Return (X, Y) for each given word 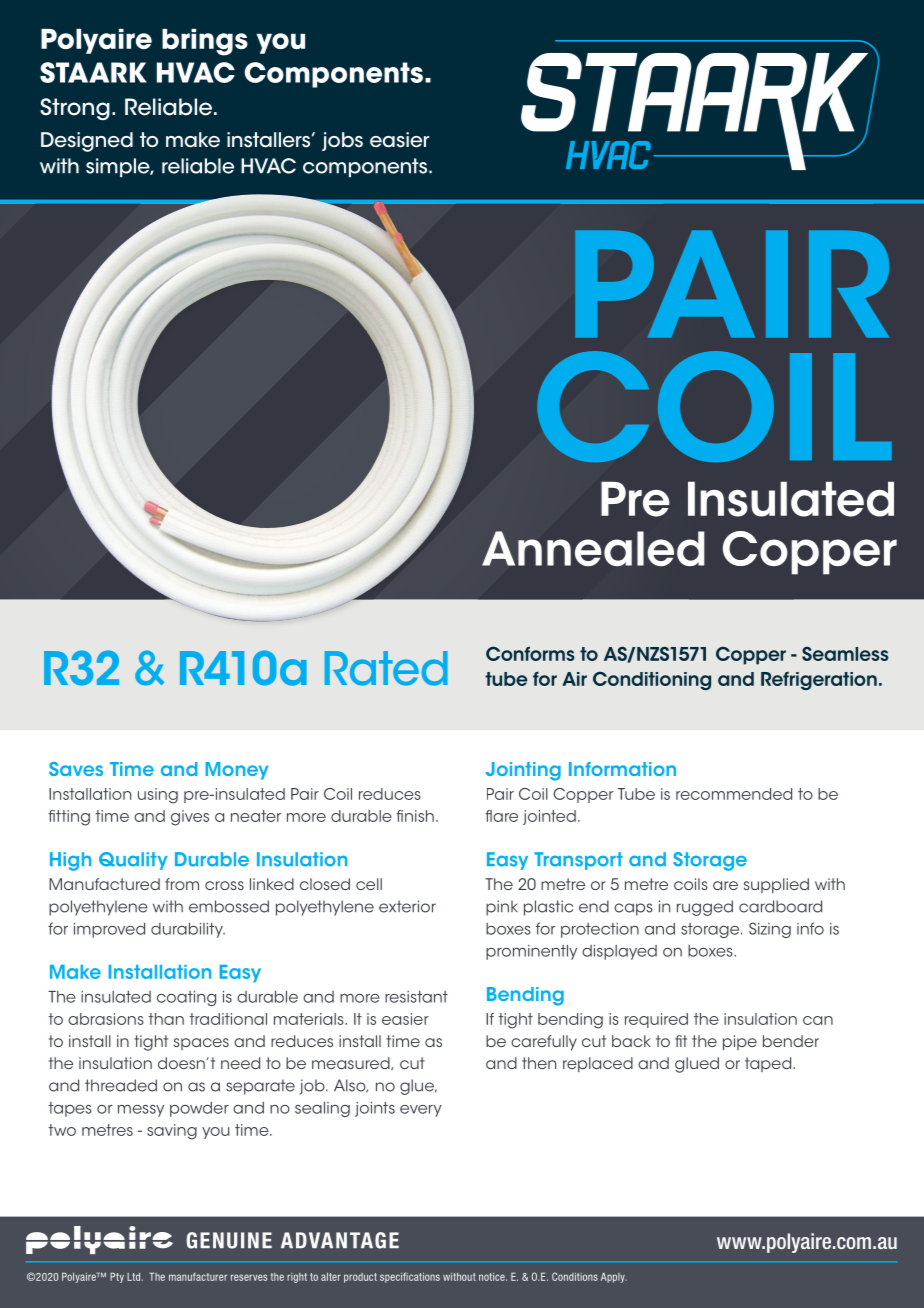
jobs (342, 141)
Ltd (134, 1277)
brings (205, 42)
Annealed (593, 549)
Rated (386, 668)
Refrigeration (819, 681)
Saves (76, 769)
